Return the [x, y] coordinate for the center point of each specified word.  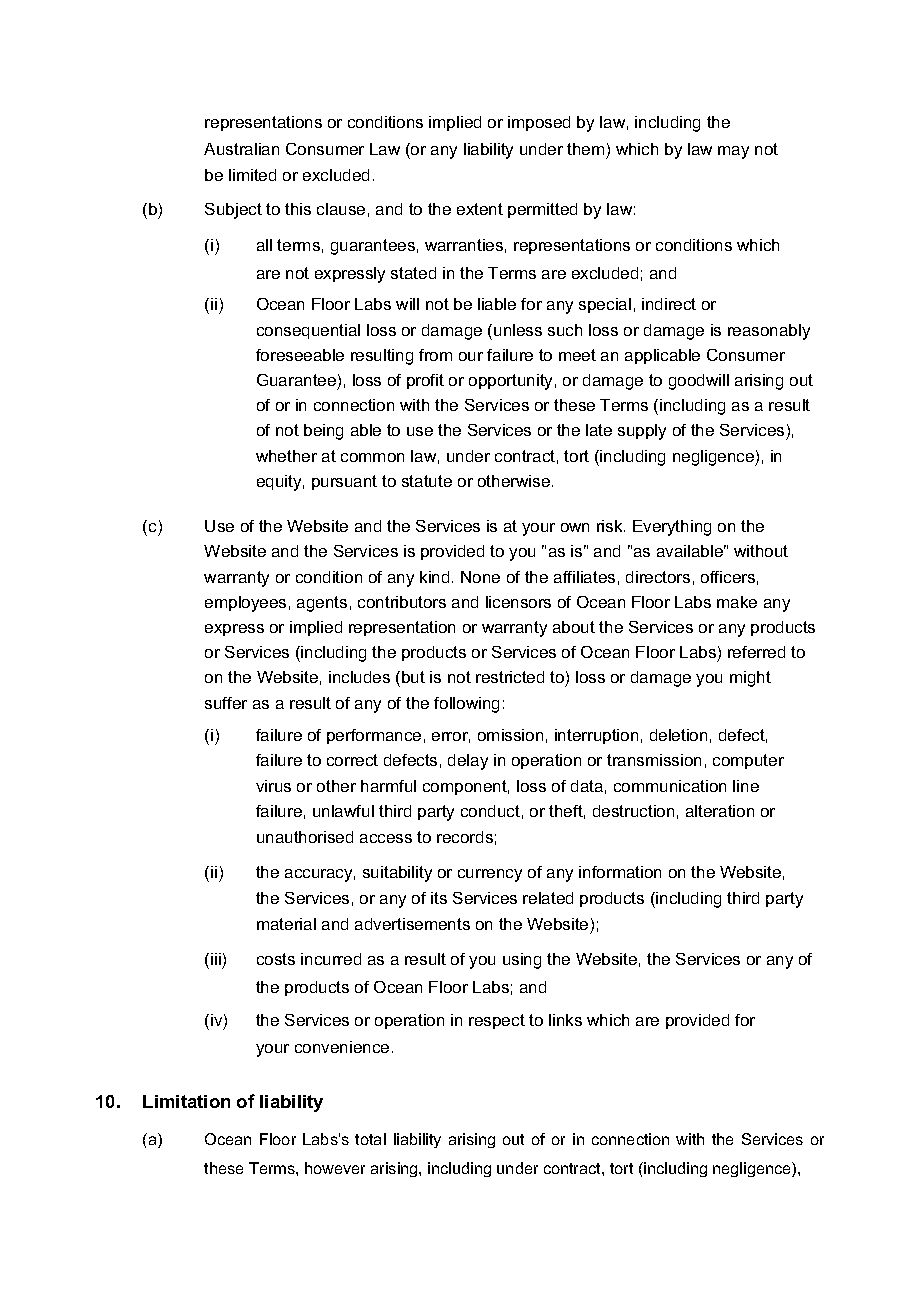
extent [480, 209]
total [370, 1139]
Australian [241, 149]
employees [245, 604]
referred [756, 652]
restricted [510, 677]
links [565, 1020]
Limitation [186, 1101]
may [733, 152]
